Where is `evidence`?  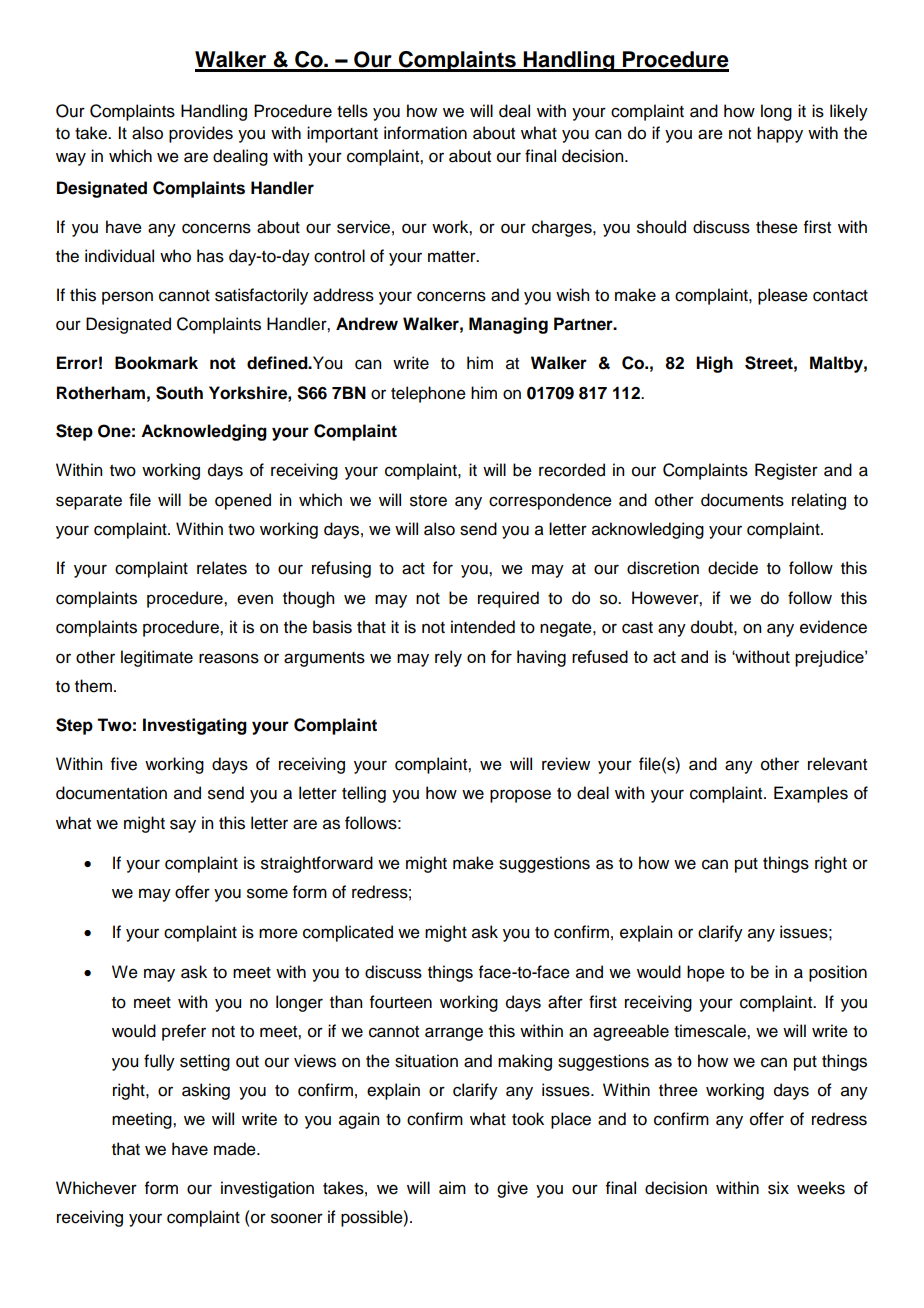
evidence is located at coordinates (833, 627).
